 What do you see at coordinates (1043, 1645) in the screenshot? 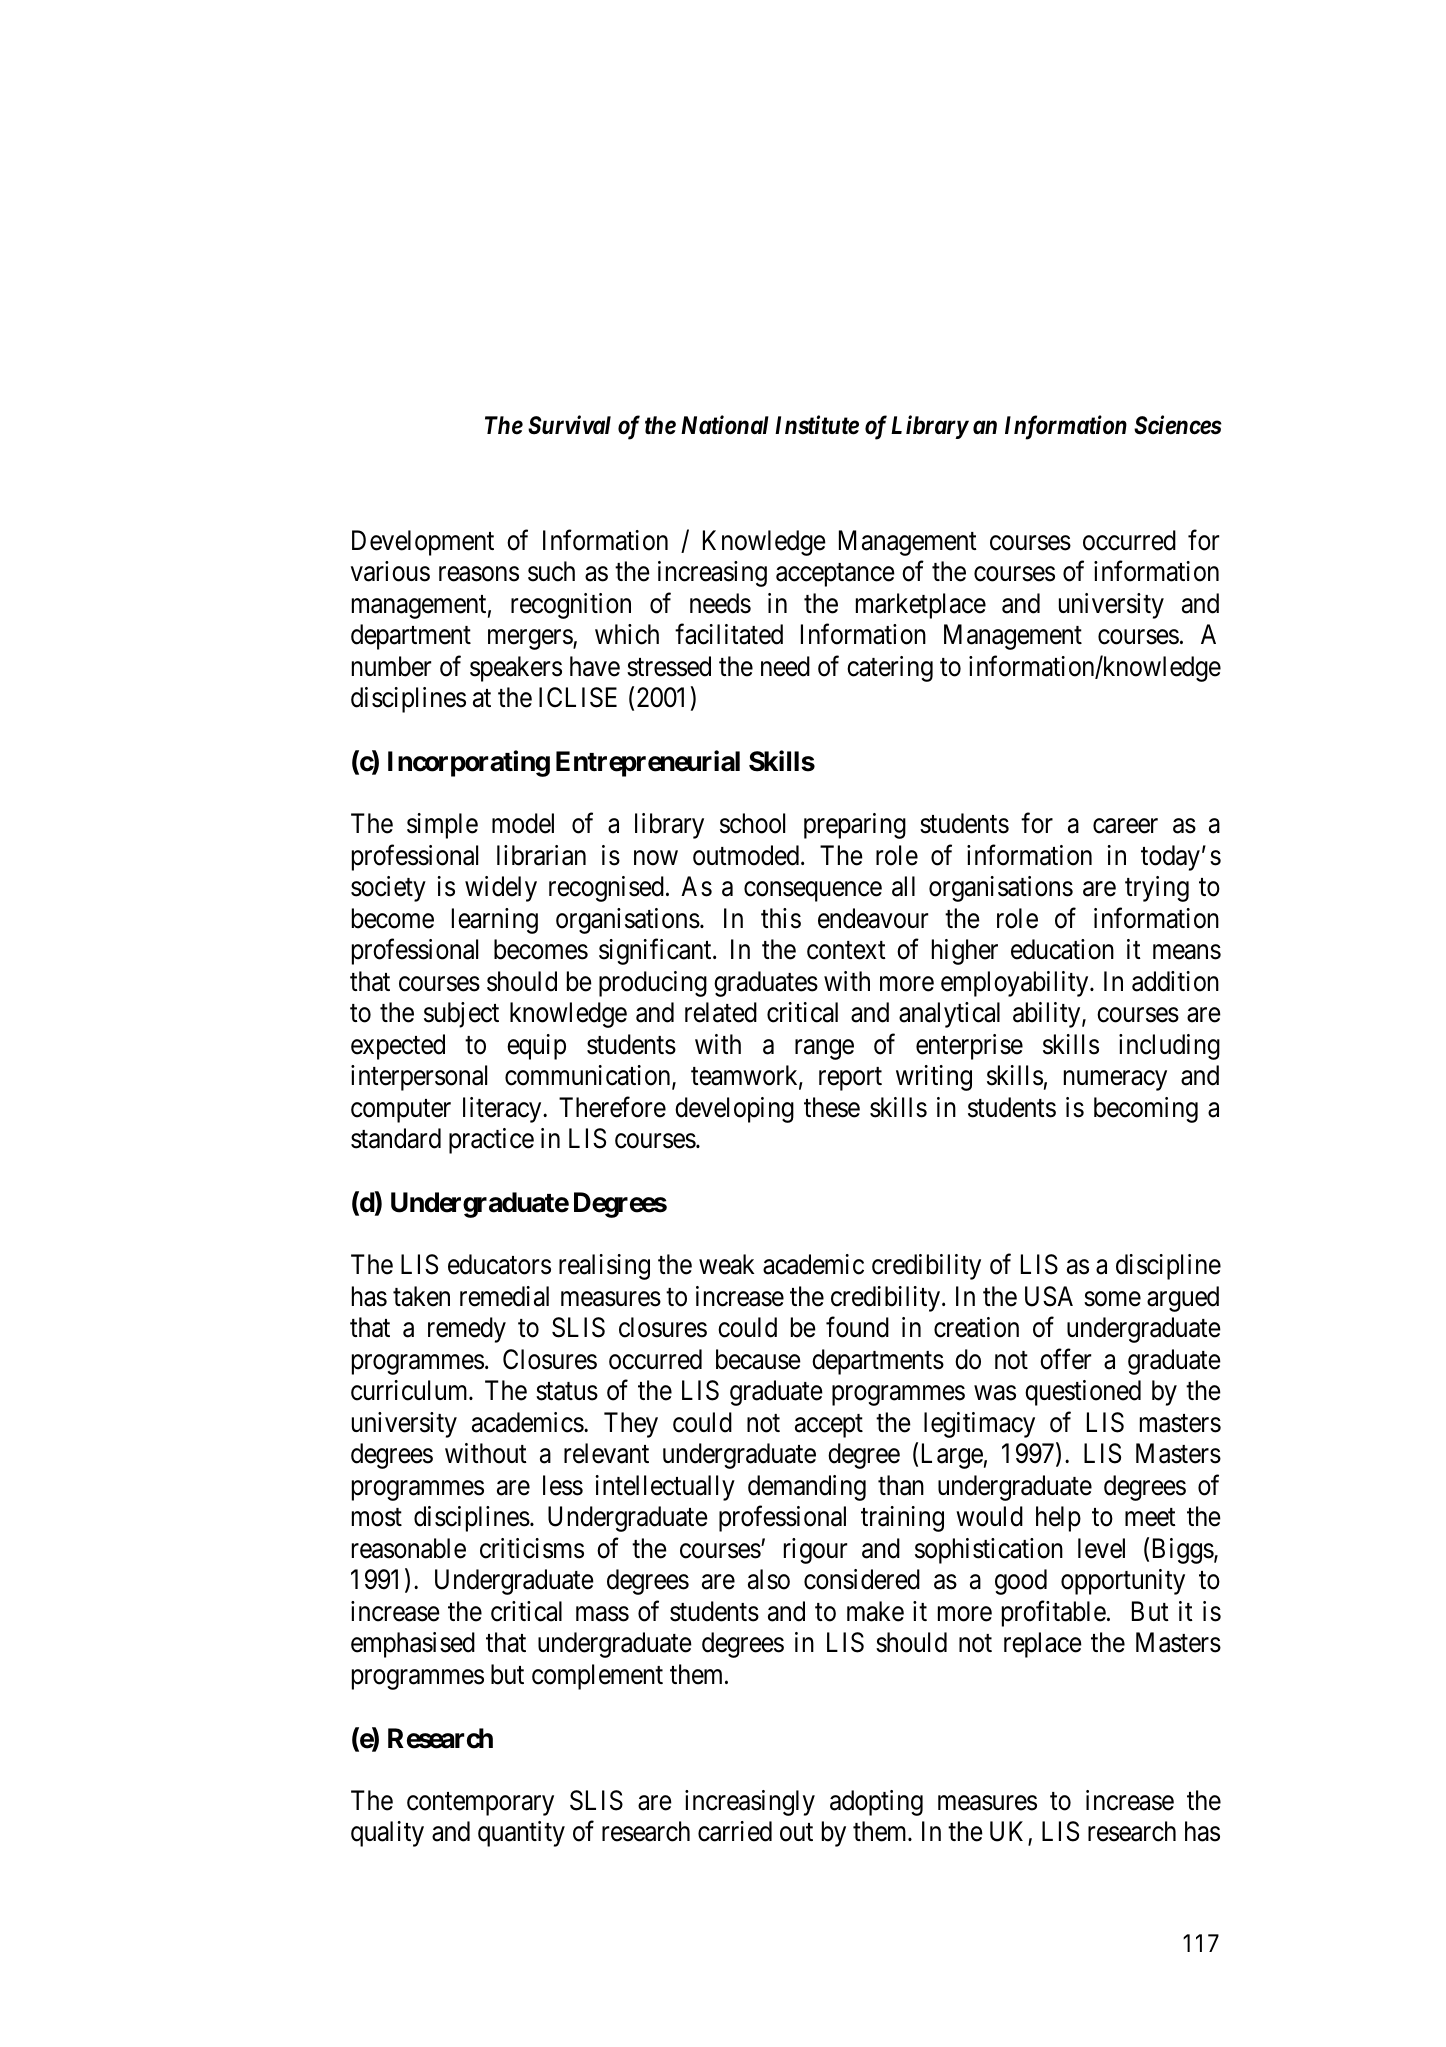
I see `replace` at bounding box center [1043, 1645].
